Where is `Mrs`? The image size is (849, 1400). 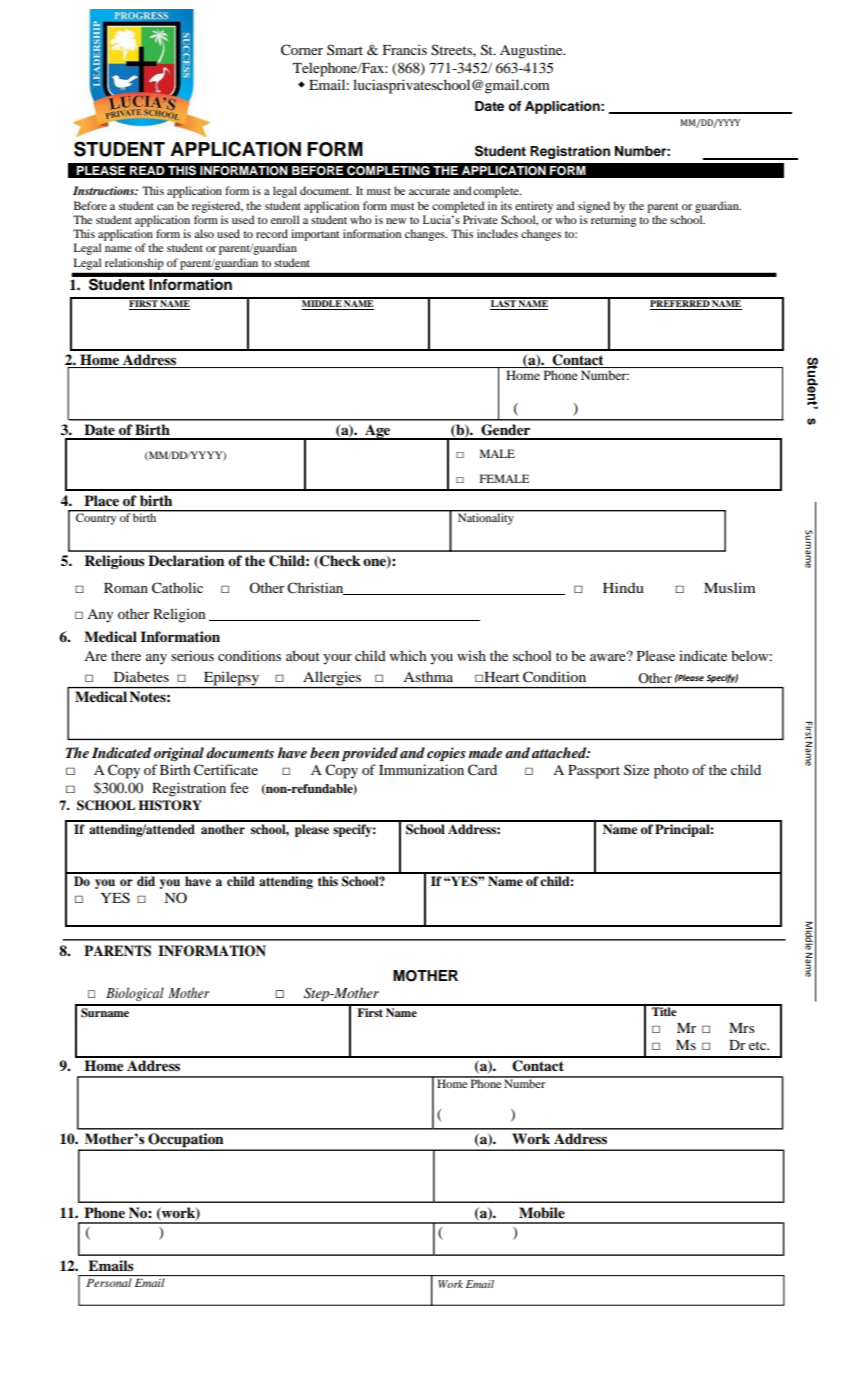 Mrs is located at coordinates (742, 1028).
